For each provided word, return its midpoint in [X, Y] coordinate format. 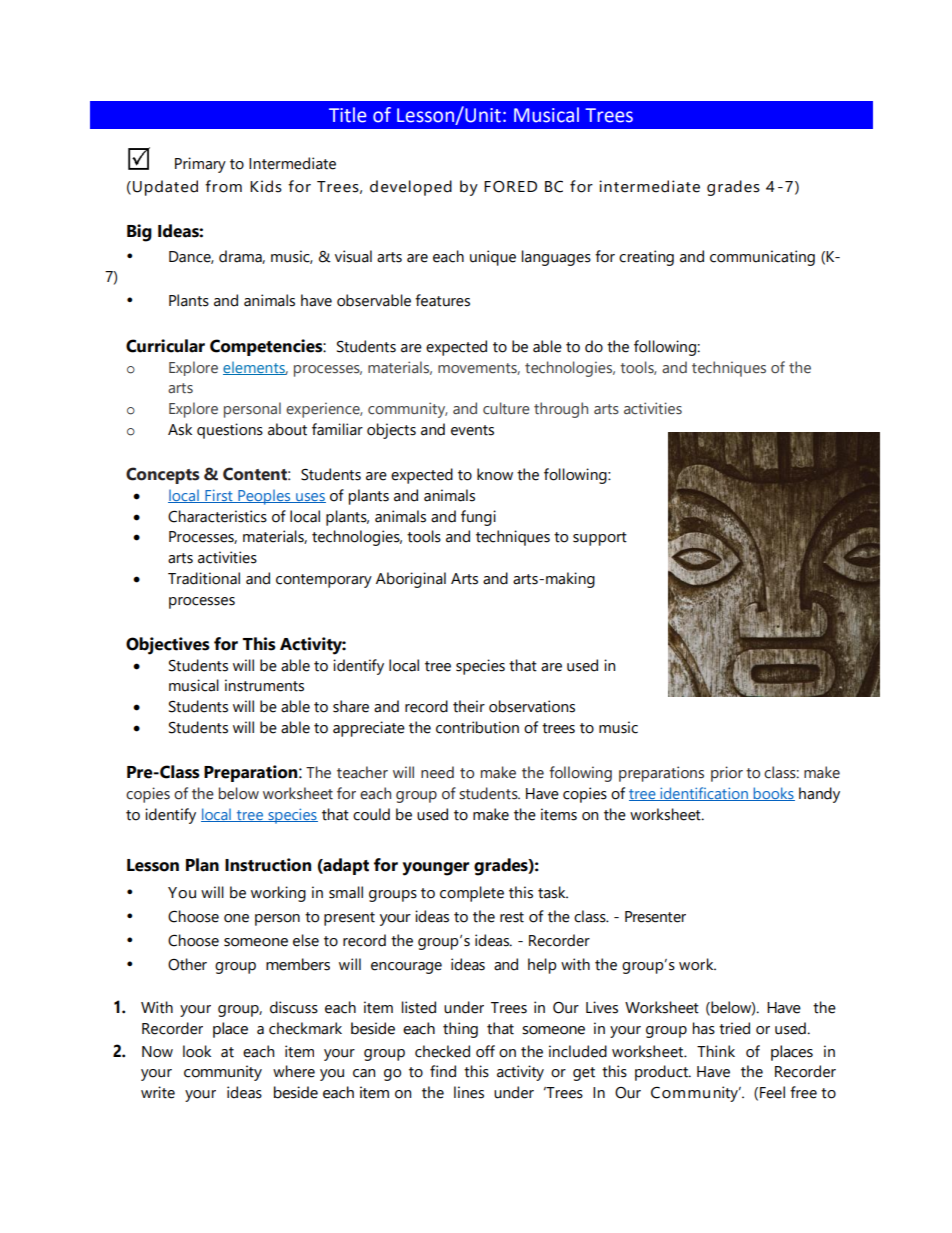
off [485, 1051]
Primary [200, 165]
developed [411, 188]
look [197, 1051]
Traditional [204, 578]
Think [716, 1051]
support [600, 539]
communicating [762, 258]
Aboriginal [411, 580]
